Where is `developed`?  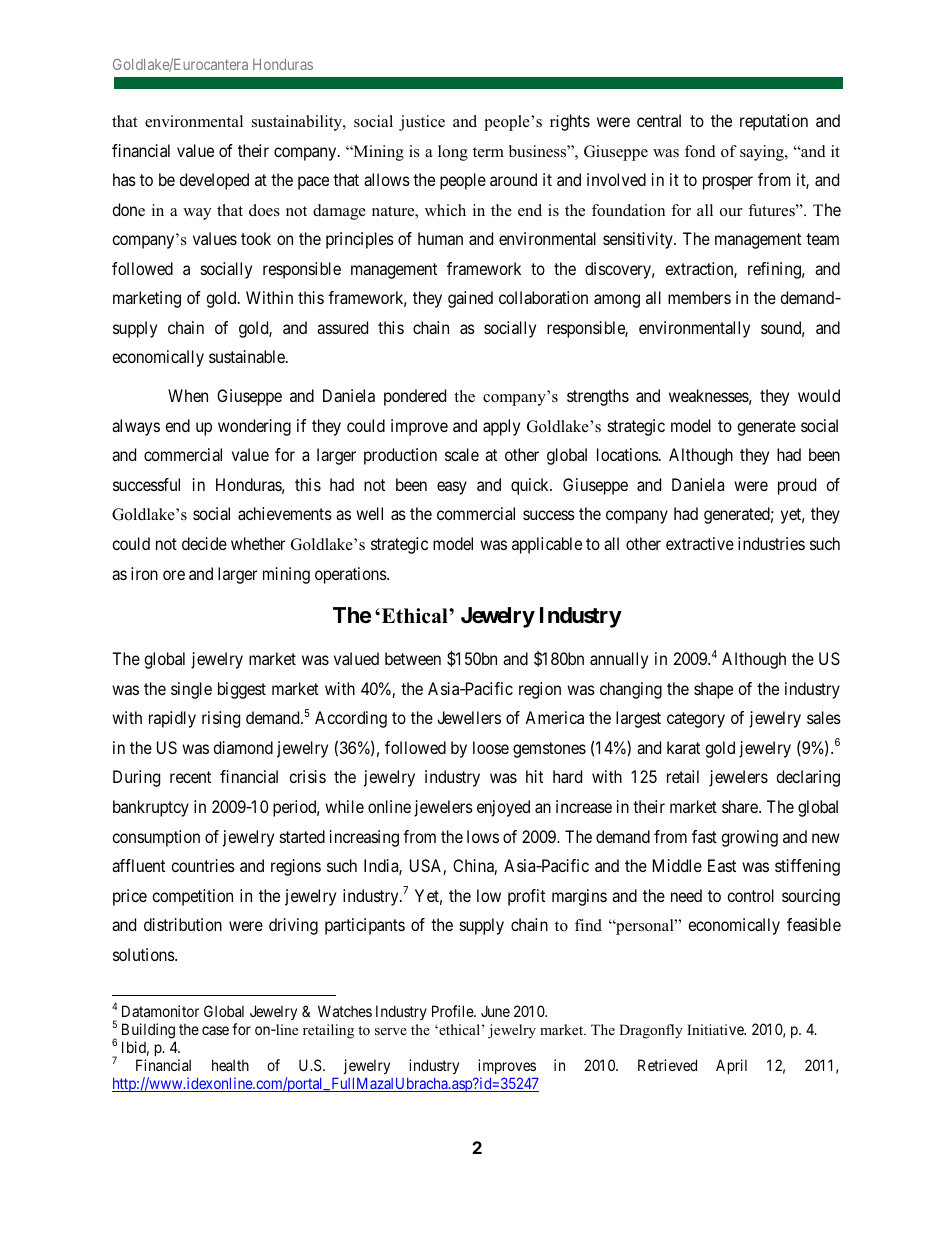 developed is located at coordinates (214, 181).
